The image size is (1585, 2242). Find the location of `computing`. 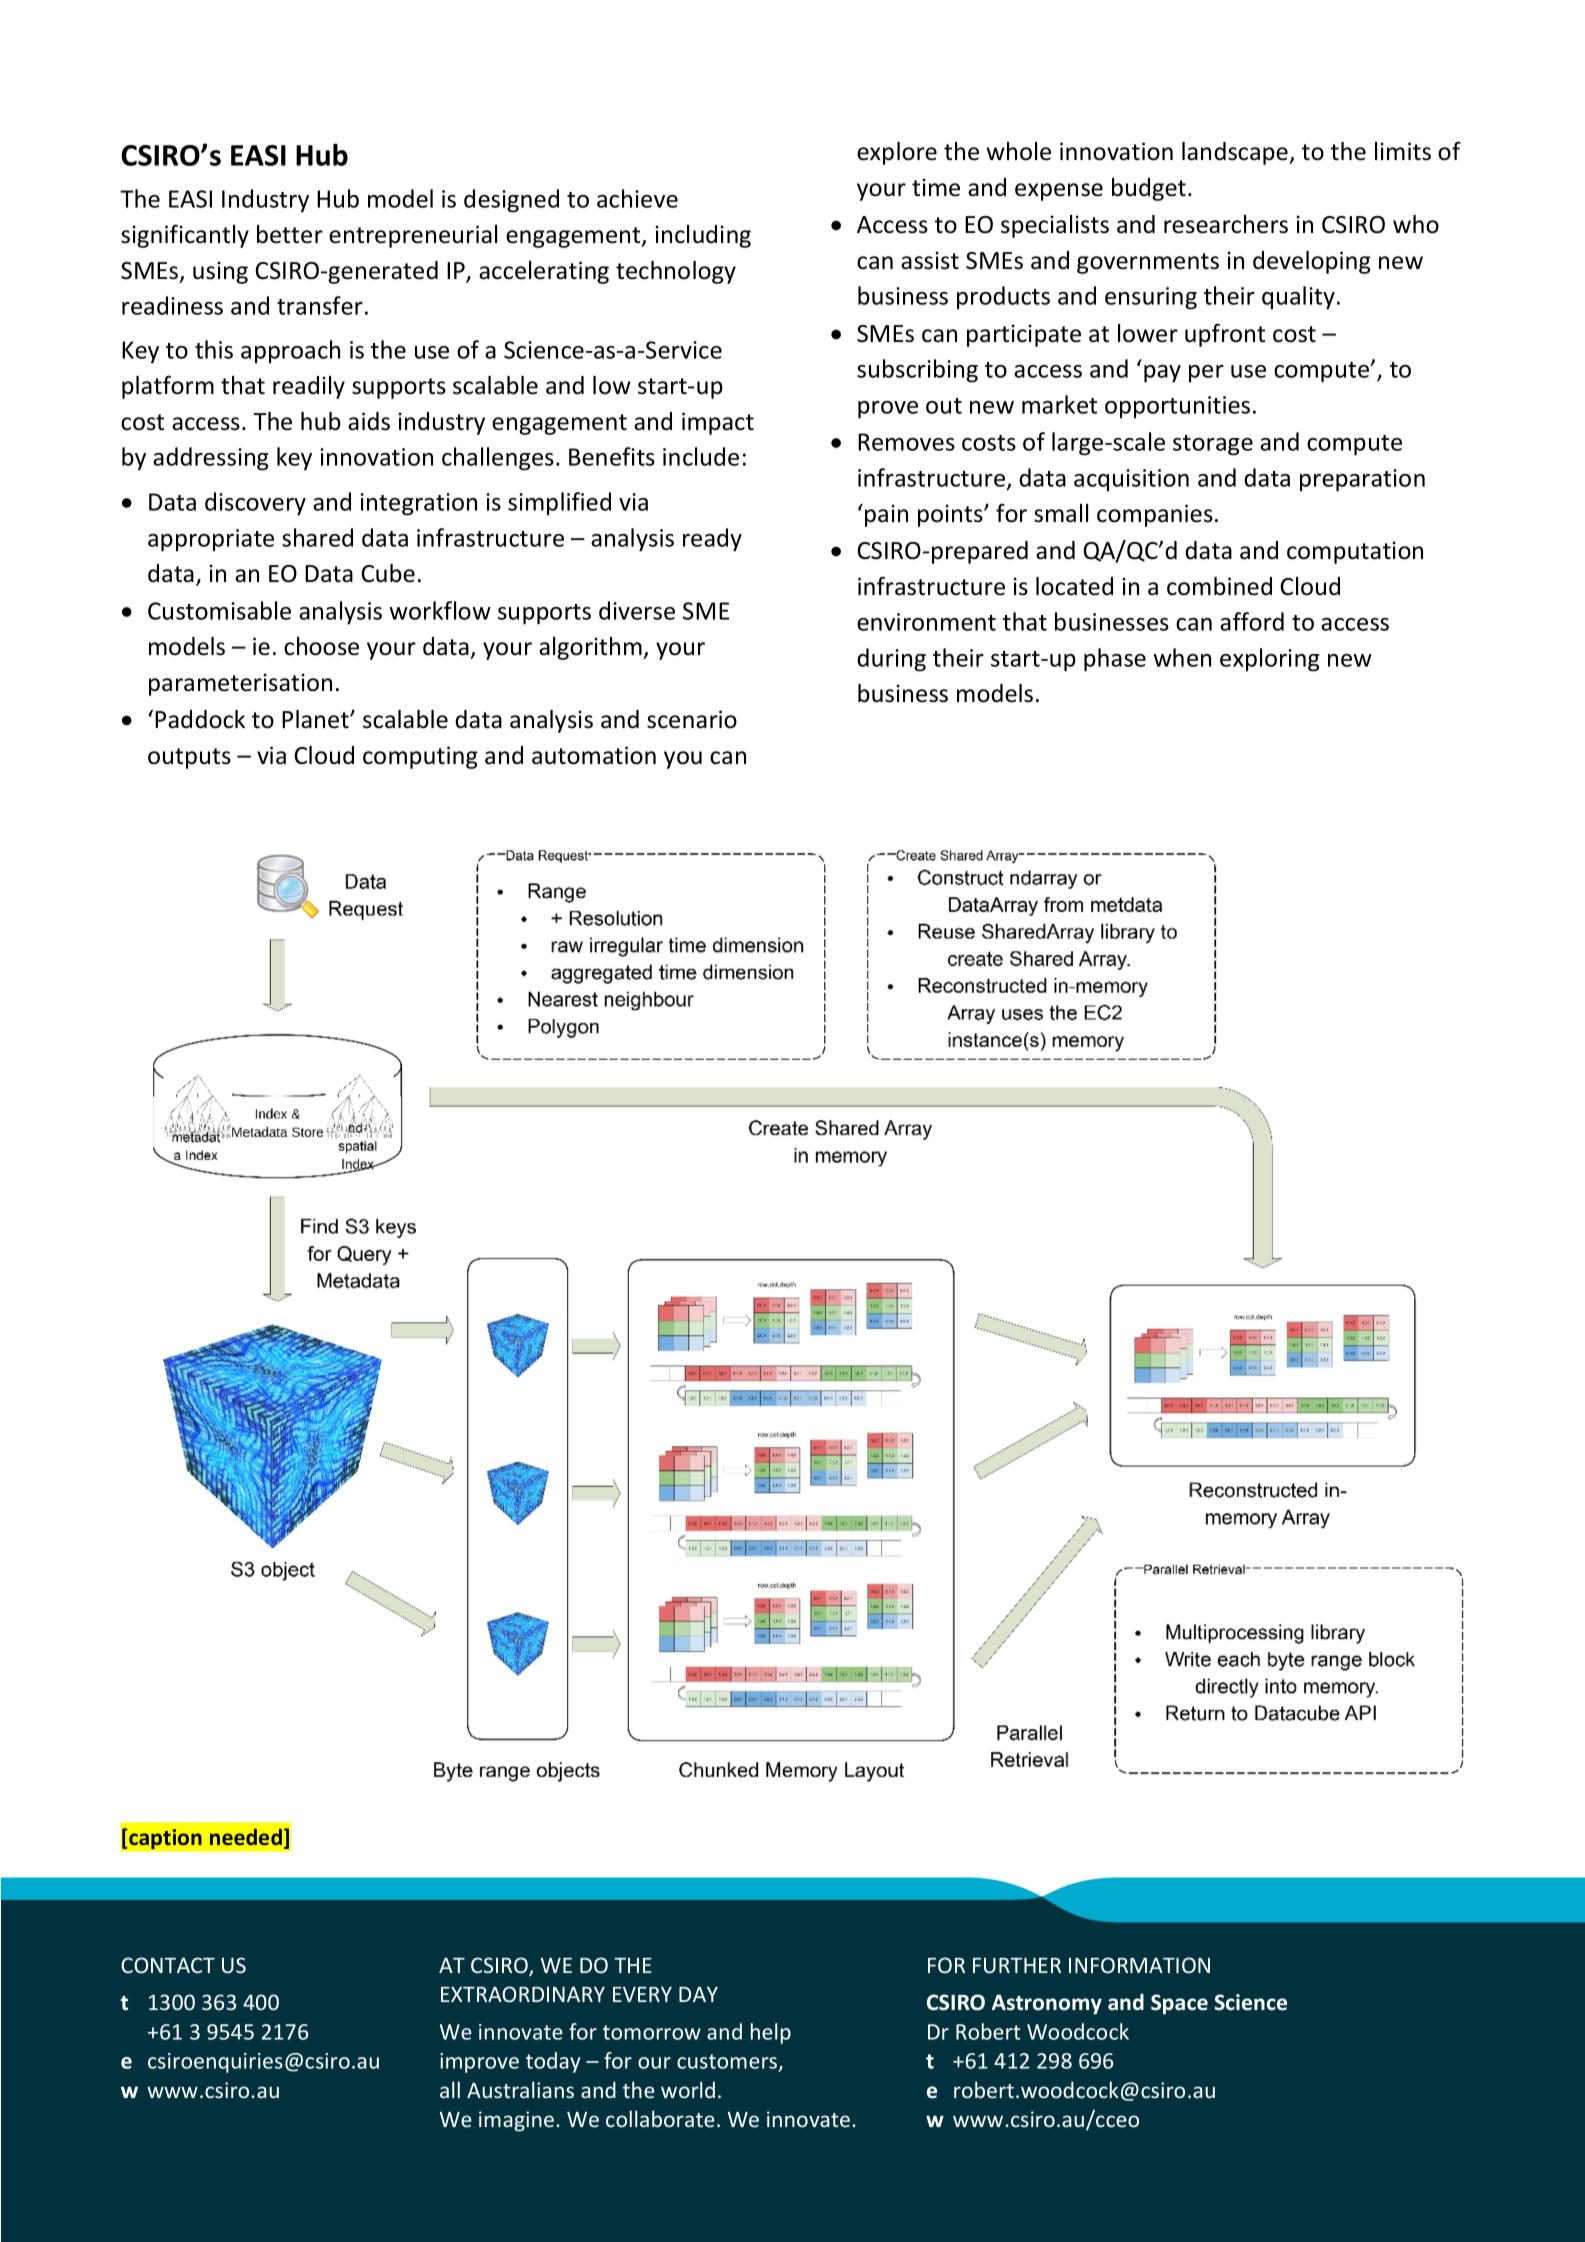

computing is located at coordinates (420, 757).
